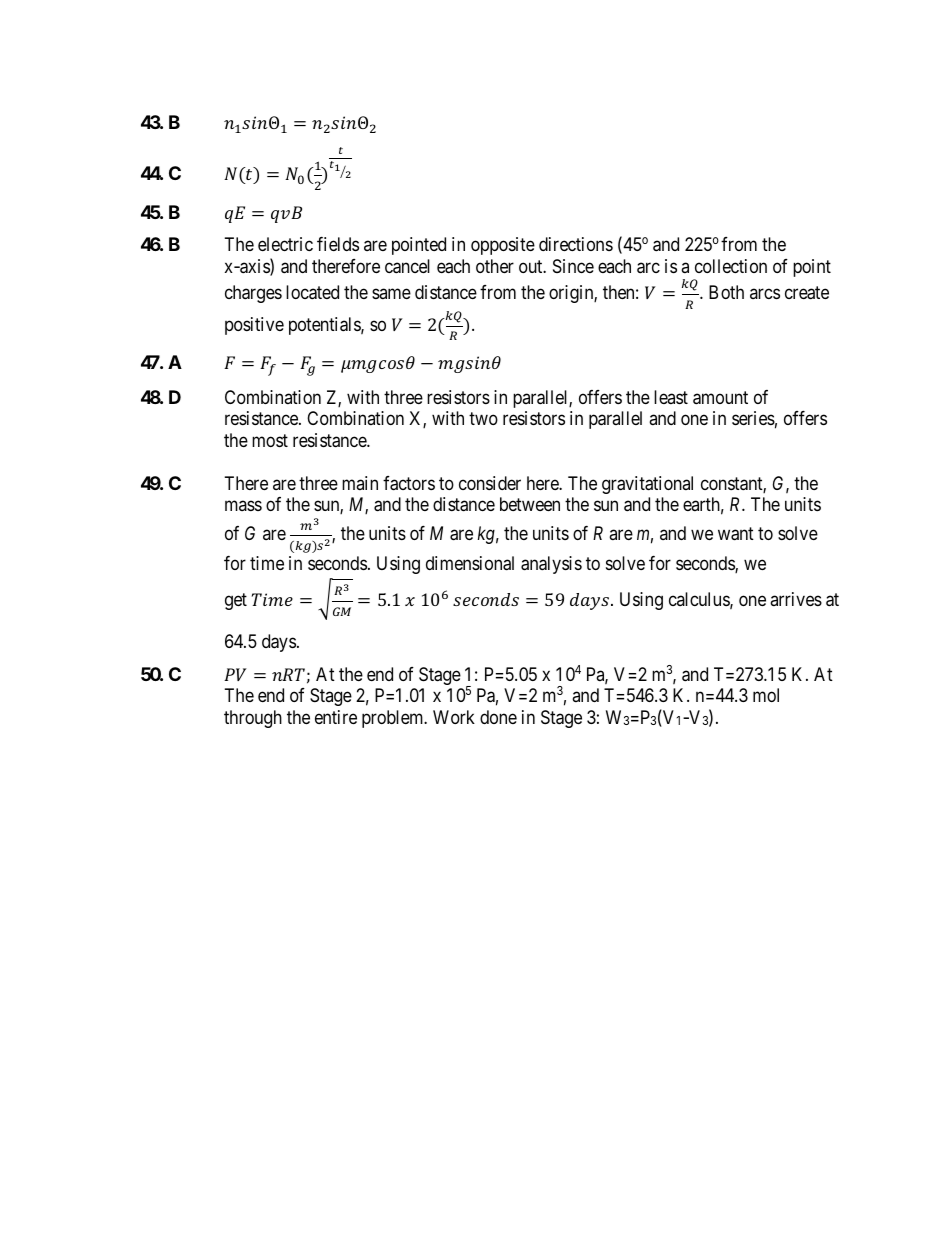 This document has width=952, height=1233. What do you see at coordinates (498, 717) in the document?
I see `done` at bounding box center [498, 717].
